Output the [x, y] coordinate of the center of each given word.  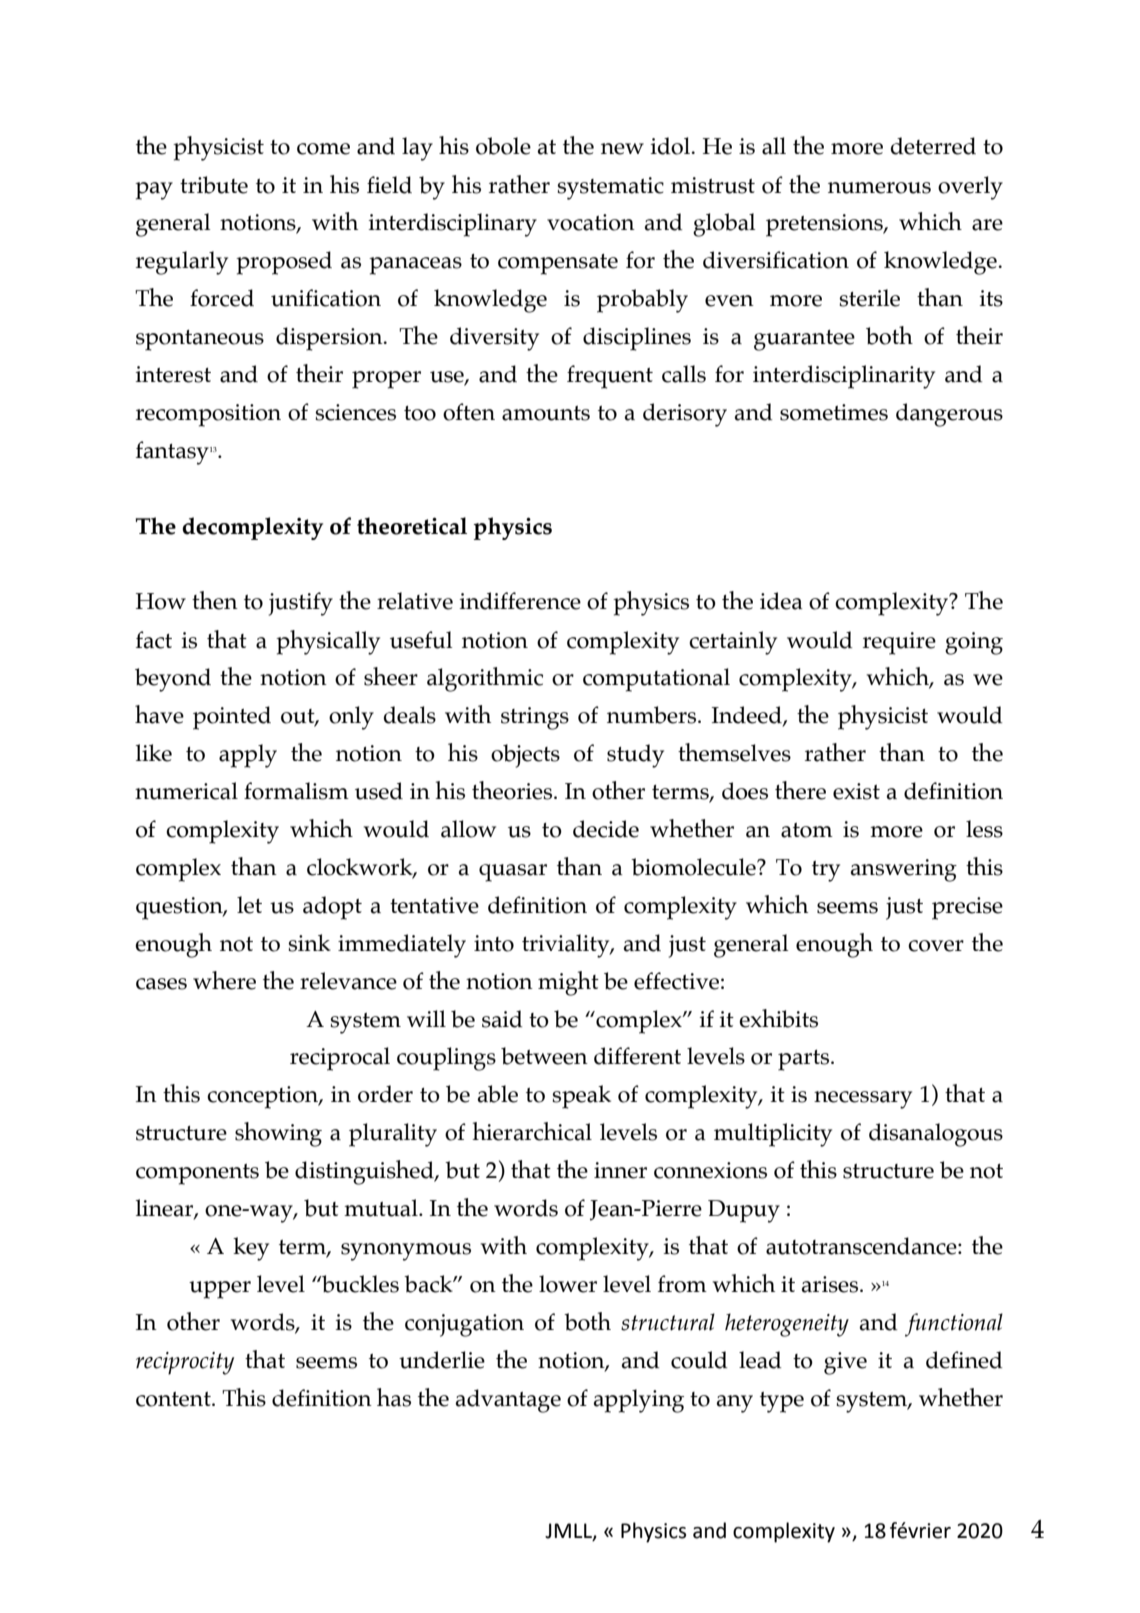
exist [856, 791]
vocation [591, 222]
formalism [296, 791]
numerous [879, 188]
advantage [508, 1401]
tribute [214, 185]
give [845, 1363]
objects [525, 756]
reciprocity [185, 1363]
